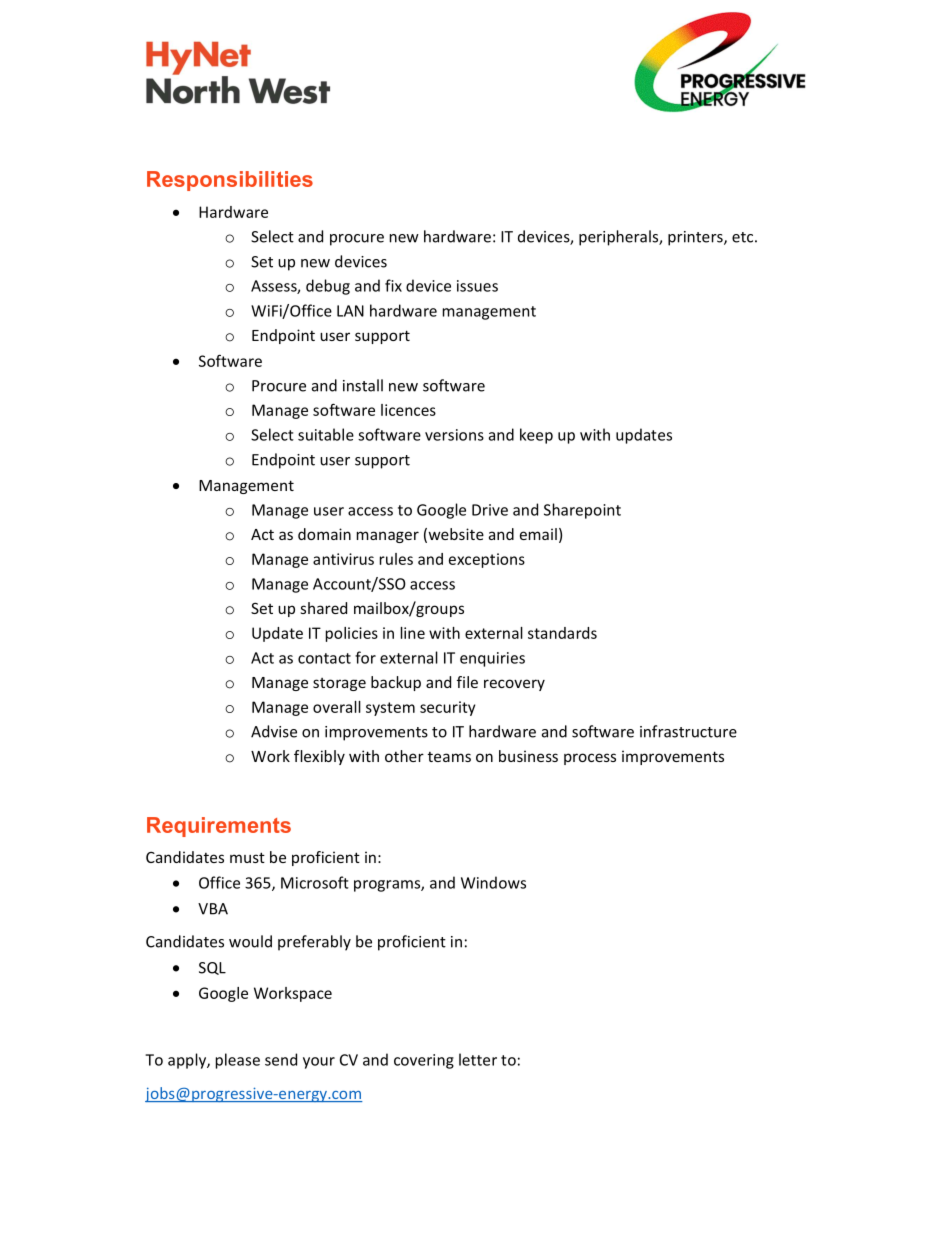 This page has width=952, height=1233. Describe the element at coordinates (493, 882) in the page. I see `Windows` at that location.
